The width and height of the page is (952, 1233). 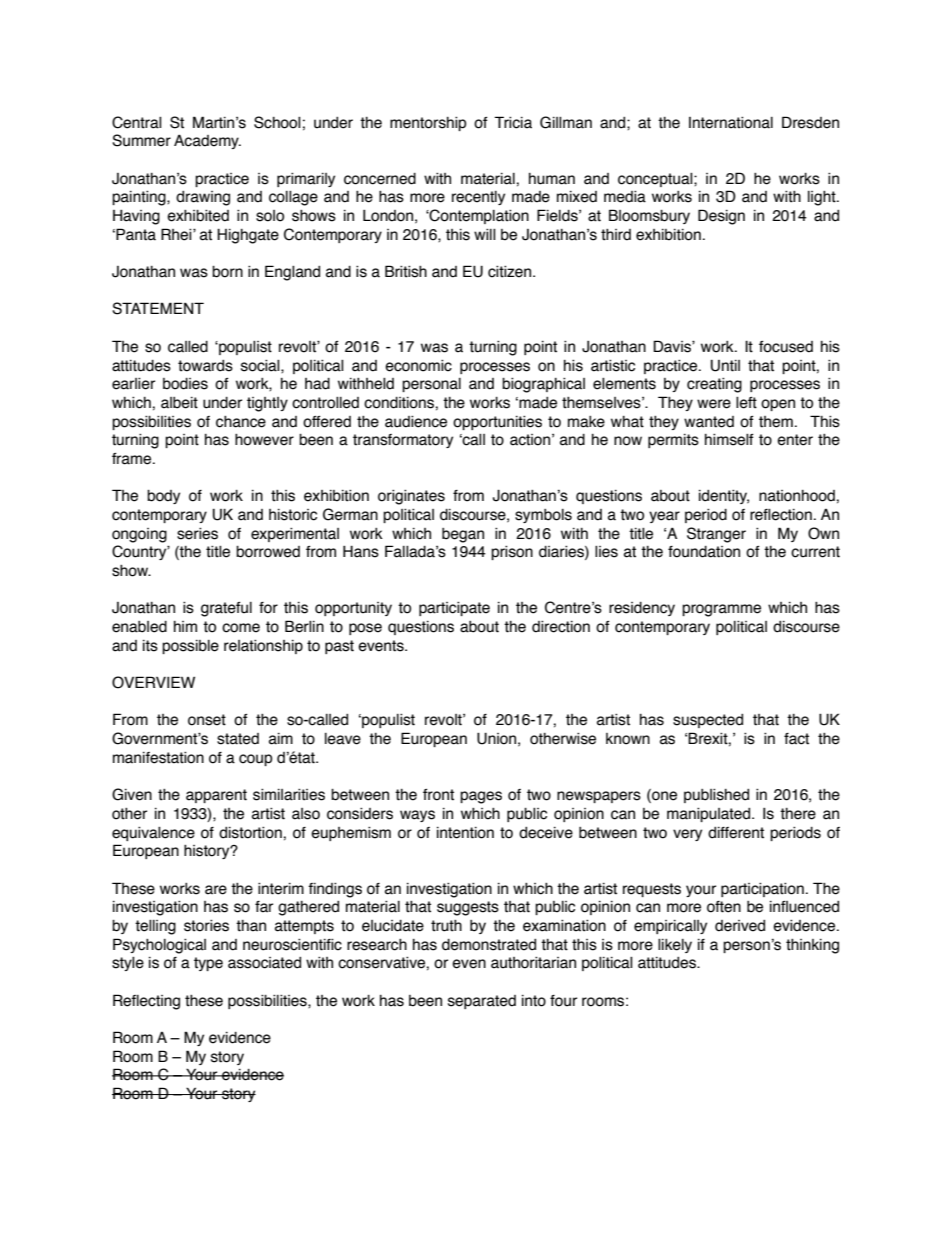 I want to click on Academy, so click(x=207, y=141).
